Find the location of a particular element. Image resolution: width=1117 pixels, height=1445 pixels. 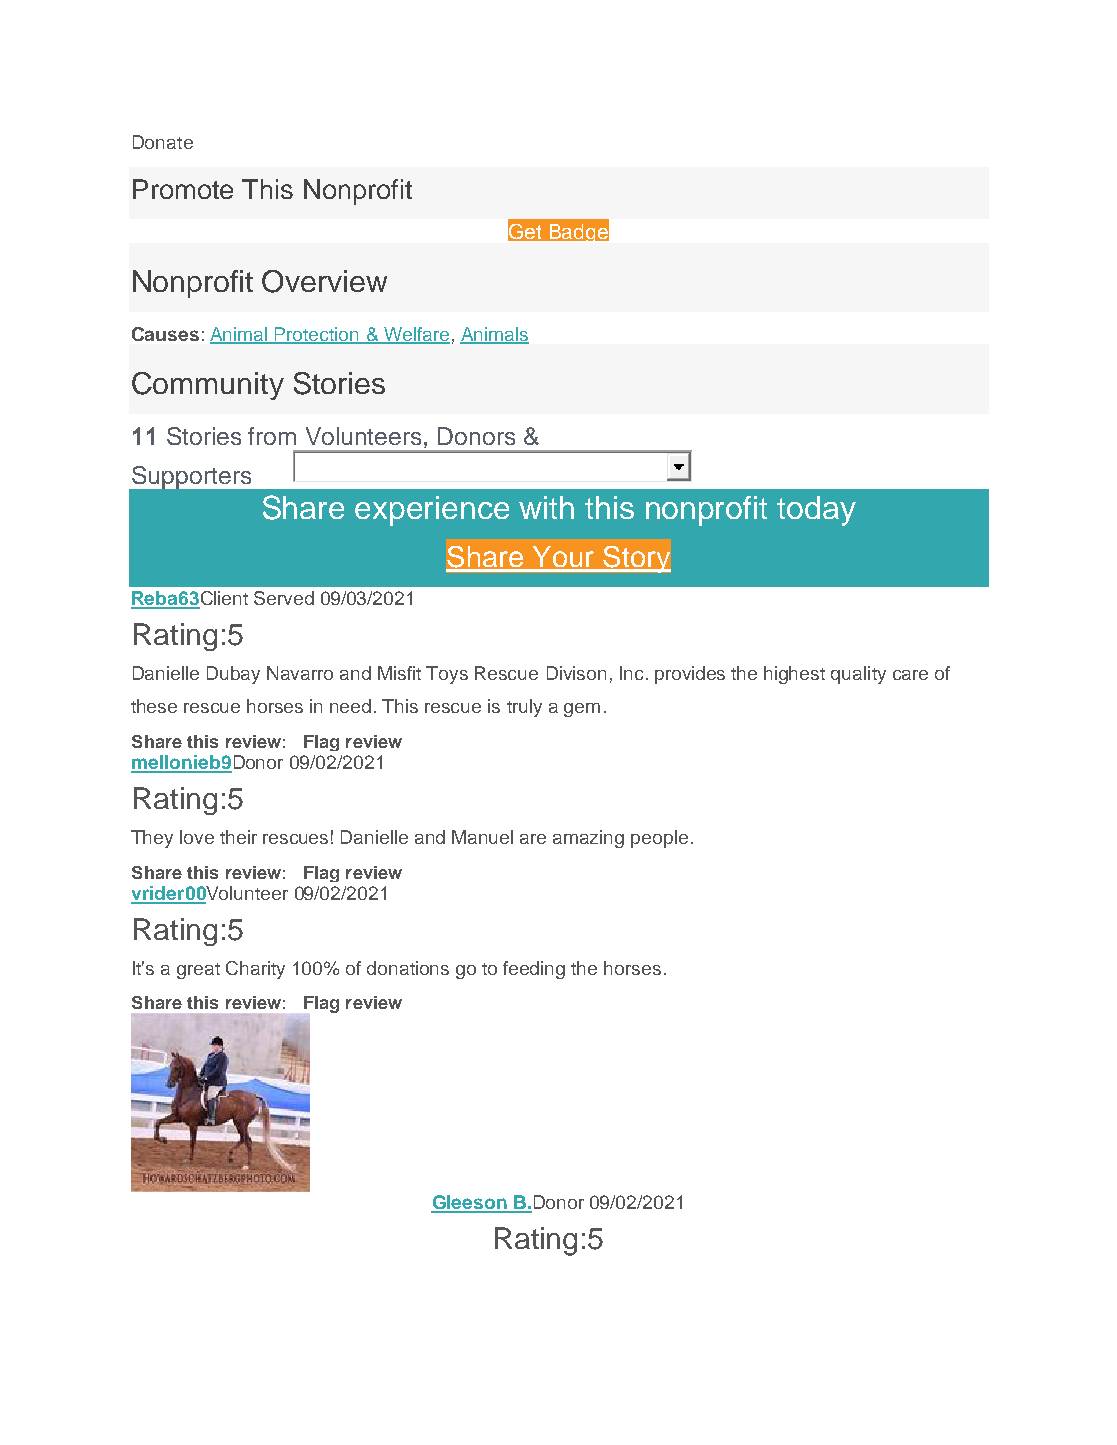

highest is located at coordinates (794, 675).
